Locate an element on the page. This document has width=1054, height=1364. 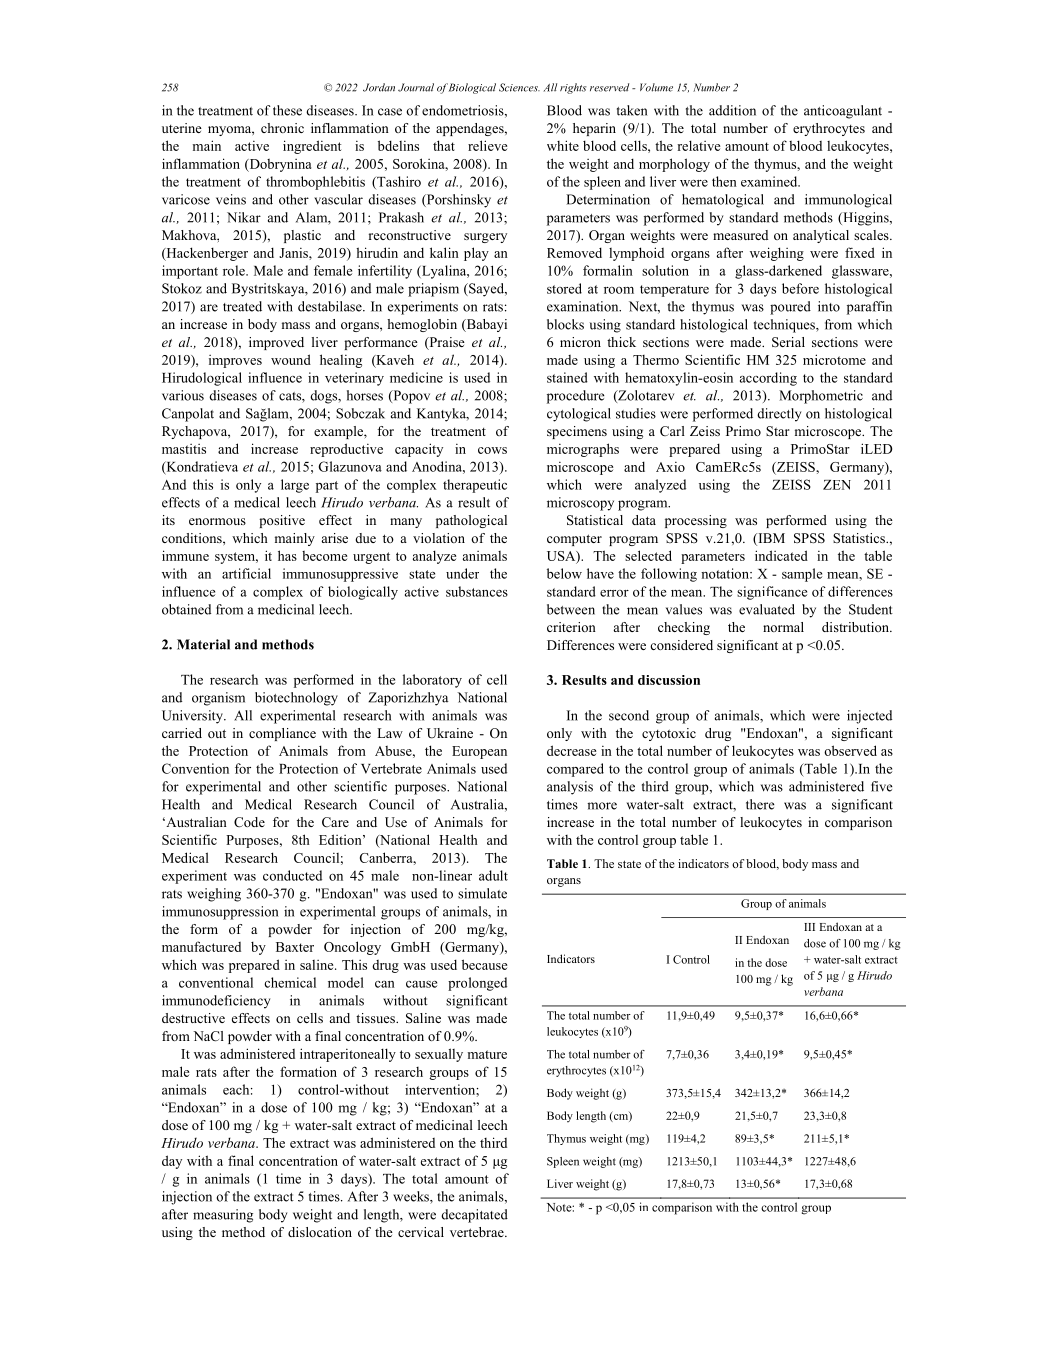
chronic is located at coordinates (282, 128).
